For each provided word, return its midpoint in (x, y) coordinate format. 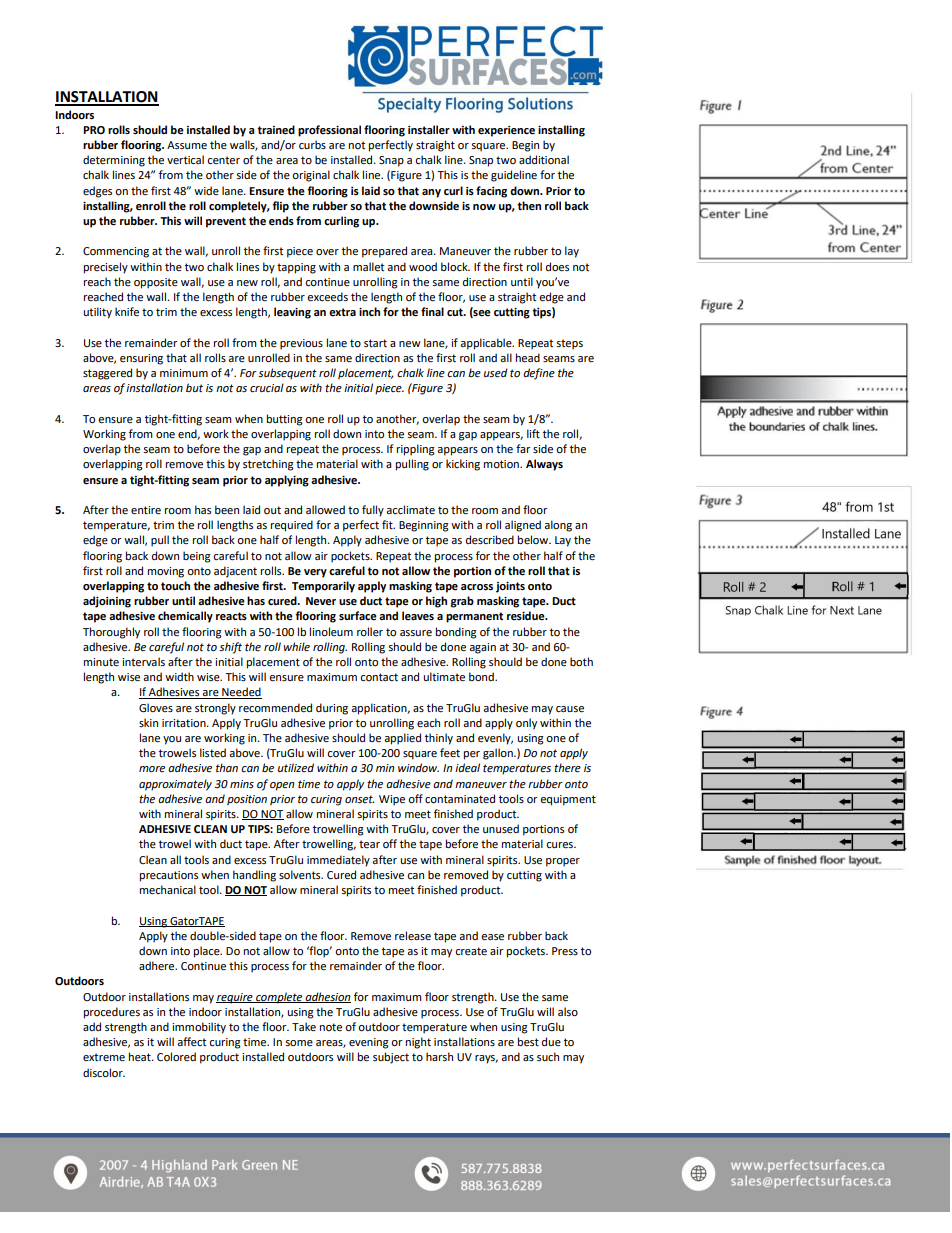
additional (544, 159)
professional (329, 131)
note (331, 1027)
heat (141, 1056)
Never (321, 601)
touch (175, 586)
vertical (185, 160)
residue (527, 616)
